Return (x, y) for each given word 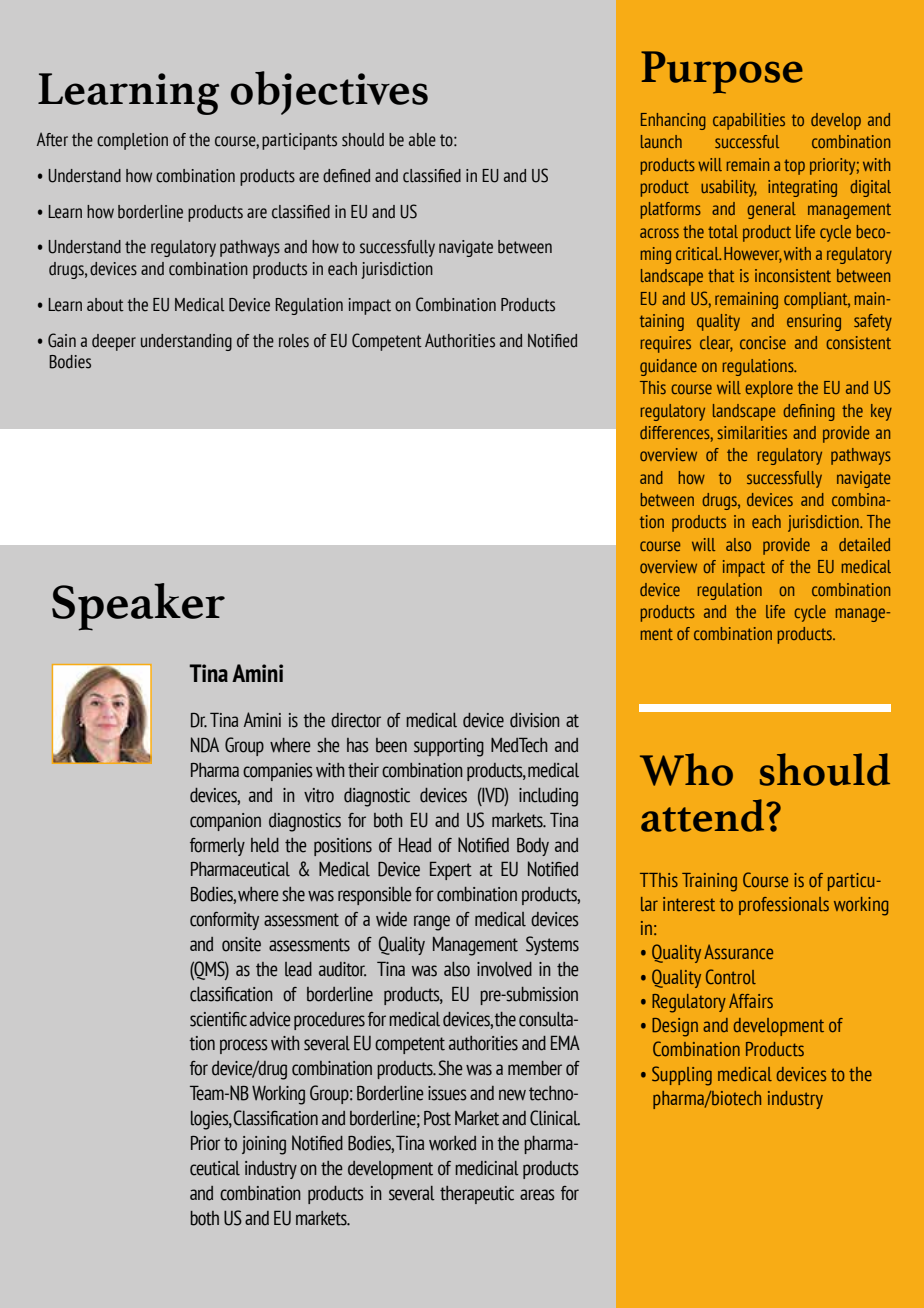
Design (675, 1027)
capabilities (749, 121)
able (422, 140)
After (52, 140)
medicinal (487, 1168)
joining (264, 1145)
